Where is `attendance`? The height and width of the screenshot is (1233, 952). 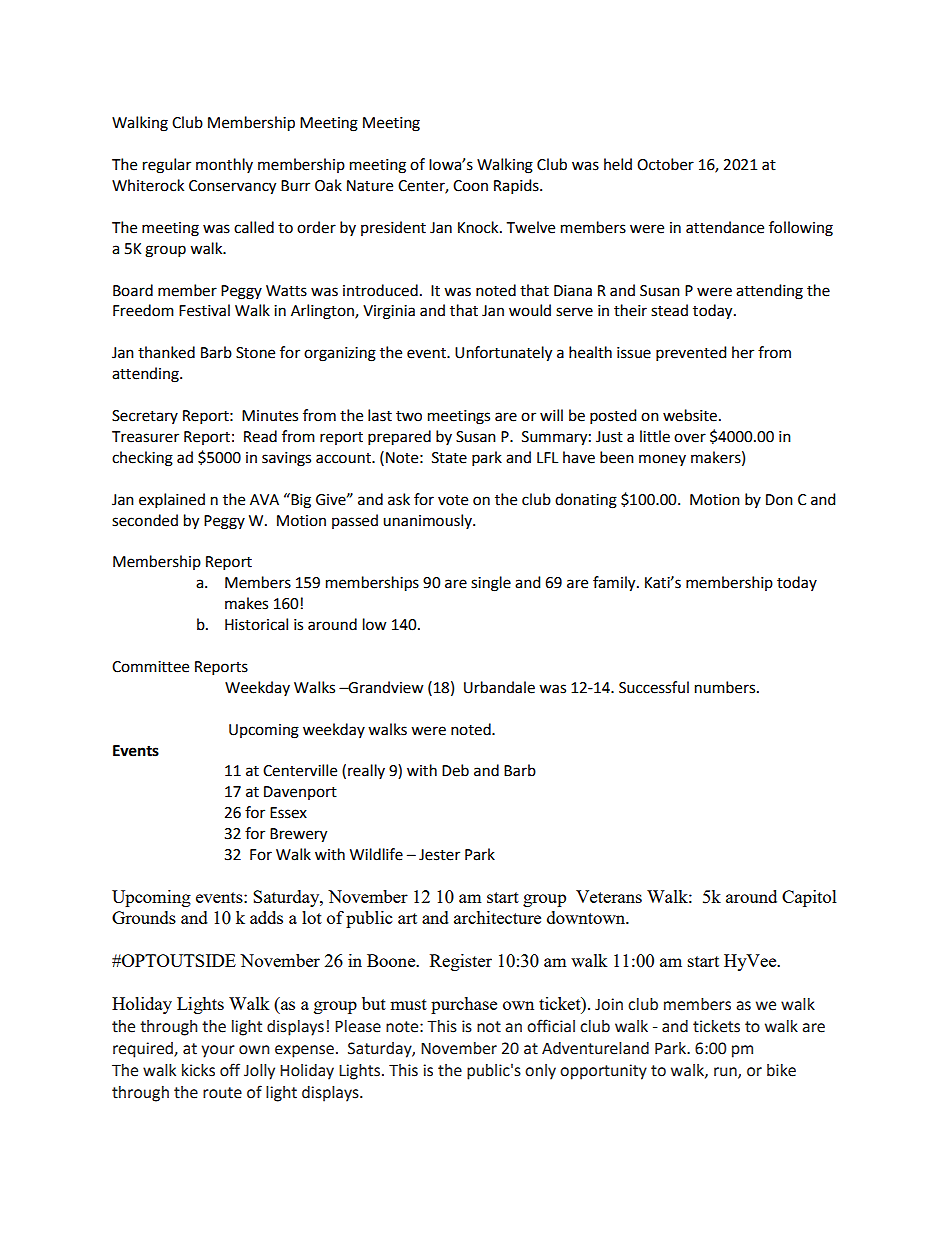
attendance is located at coordinates (725, 227).
